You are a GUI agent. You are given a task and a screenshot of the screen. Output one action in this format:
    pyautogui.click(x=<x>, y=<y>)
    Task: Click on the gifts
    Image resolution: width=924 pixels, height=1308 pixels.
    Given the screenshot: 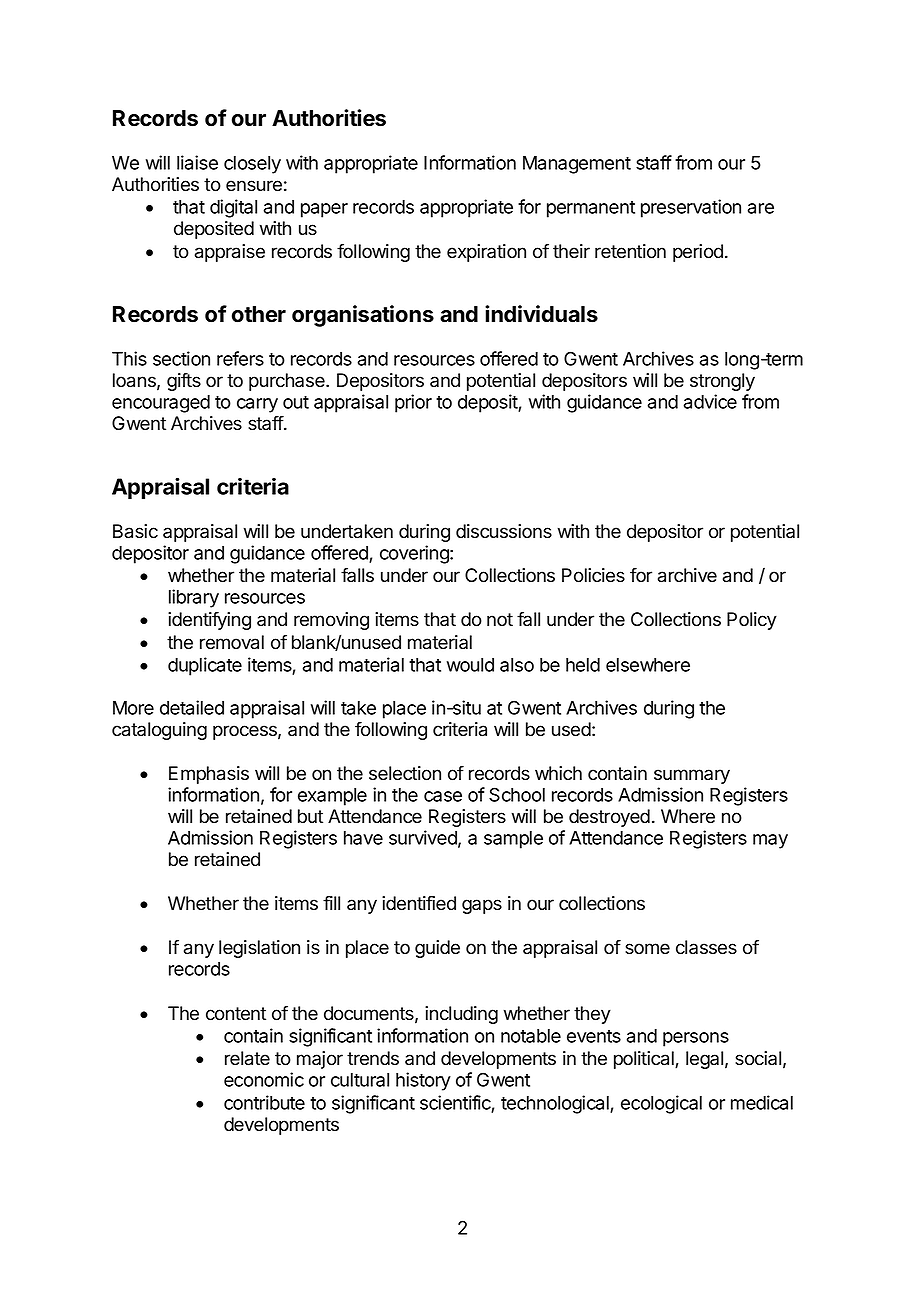 What is the action you would take?
    pyautogui.click(x=184, y=382)
